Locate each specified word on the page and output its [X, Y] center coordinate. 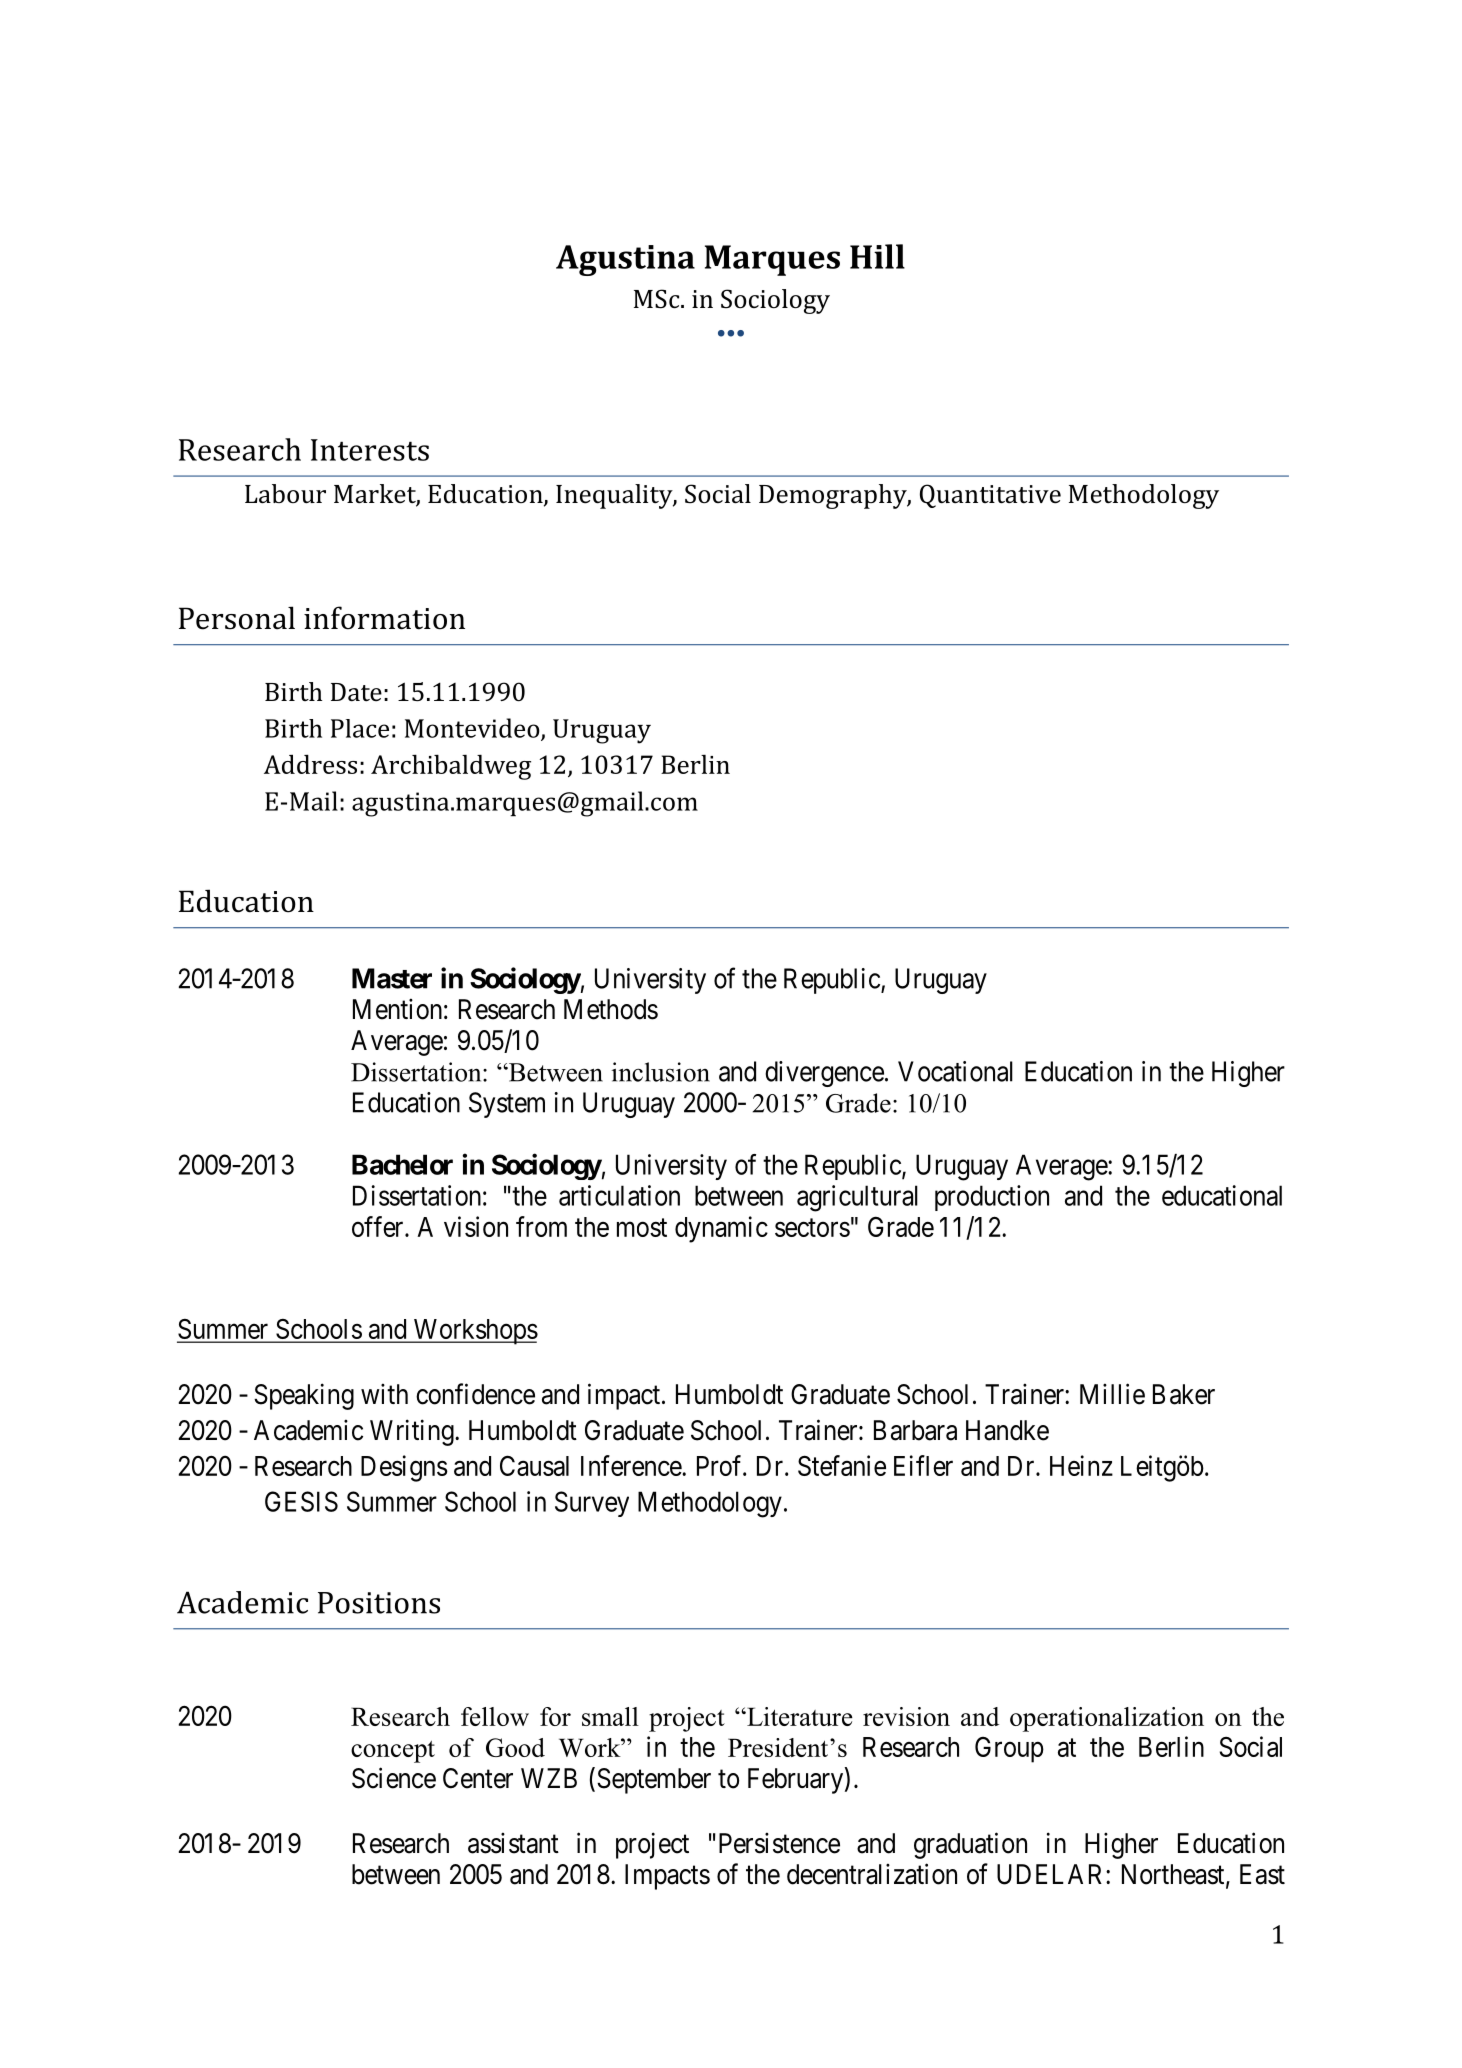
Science [394, 1778]
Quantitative [990, 496]
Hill [877, 256]
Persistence [779, 1843]
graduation [970, 1845]
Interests [370, 450]
